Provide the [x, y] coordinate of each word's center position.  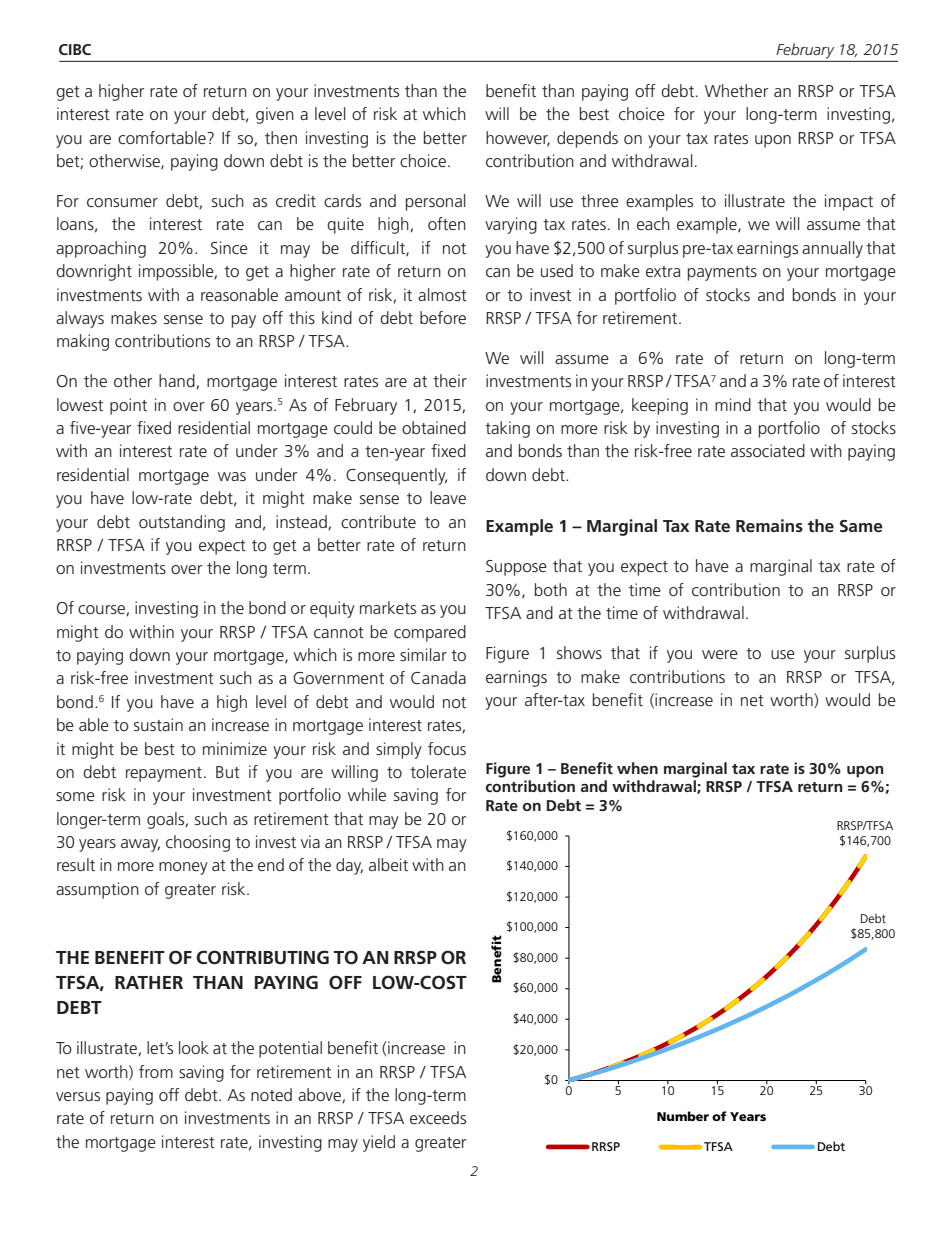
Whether [736, 90]
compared [430, 633]
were [720, 654]
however [518, 138]
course [102, 610]
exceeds [438, 1117]
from [156, 1071]
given [275, 115]
